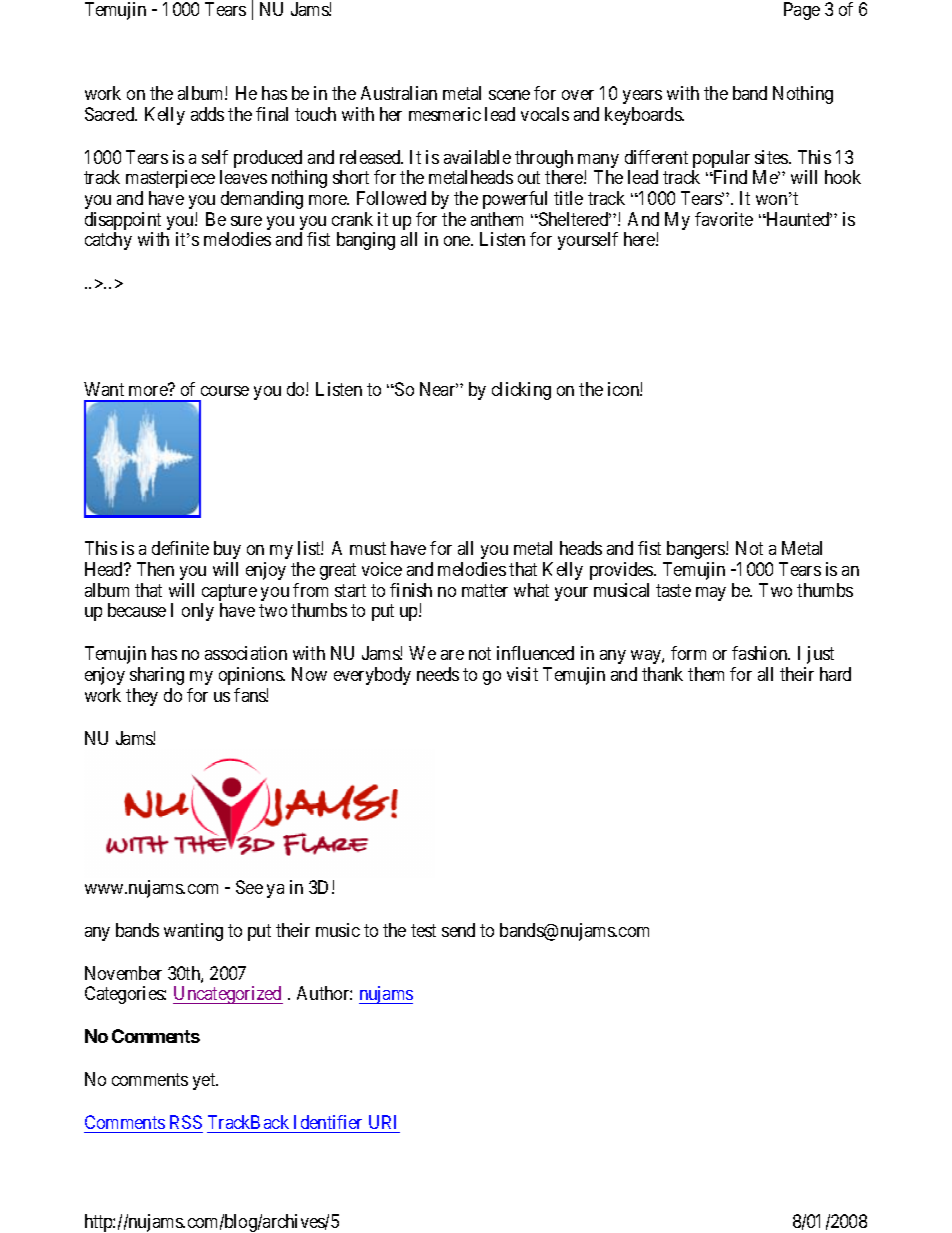  Describe the element at coordinates (249, 887) in the screenshot. I see `See` at that location.
